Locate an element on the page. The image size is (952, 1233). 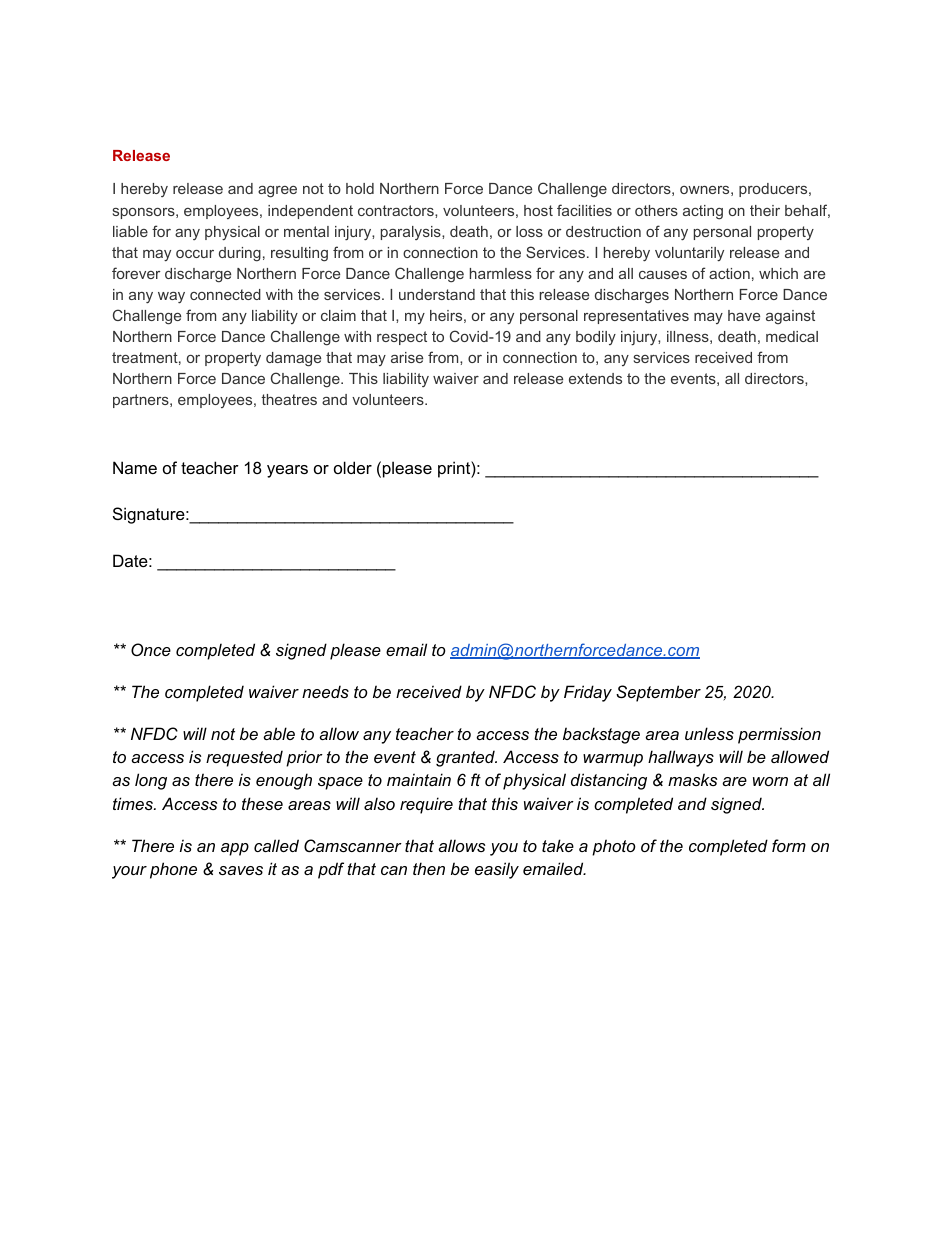
September is located at coordinates (658, 693).
